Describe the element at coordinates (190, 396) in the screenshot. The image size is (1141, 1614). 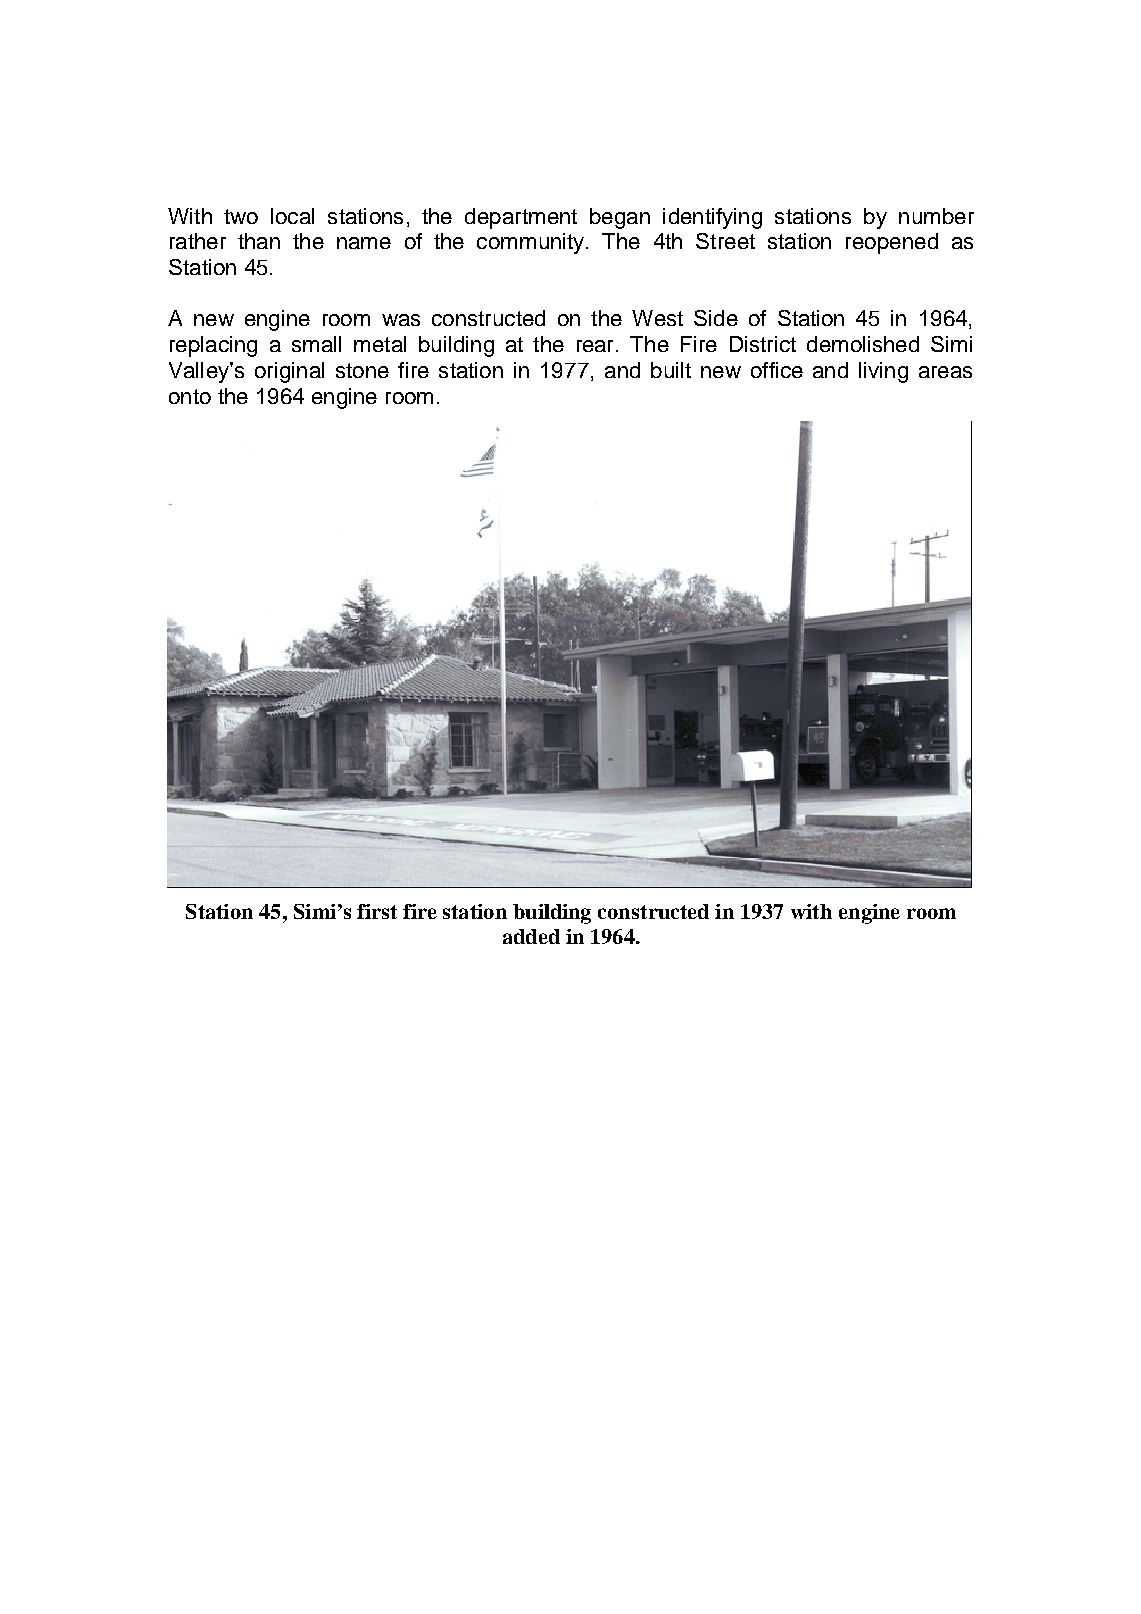
I see `onto` at that location.
